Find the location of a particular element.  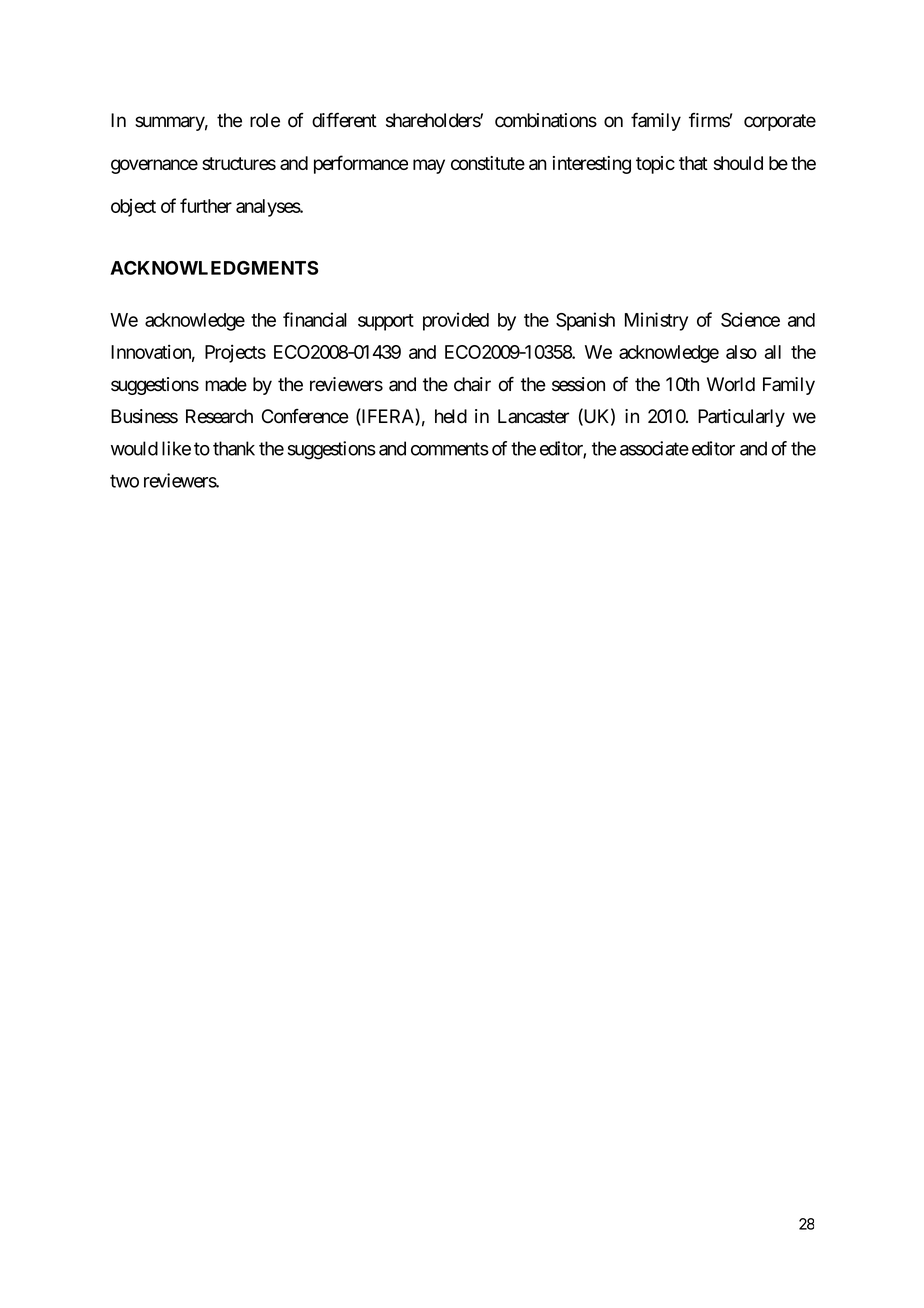

provided is located at coordinates (456, 321).
